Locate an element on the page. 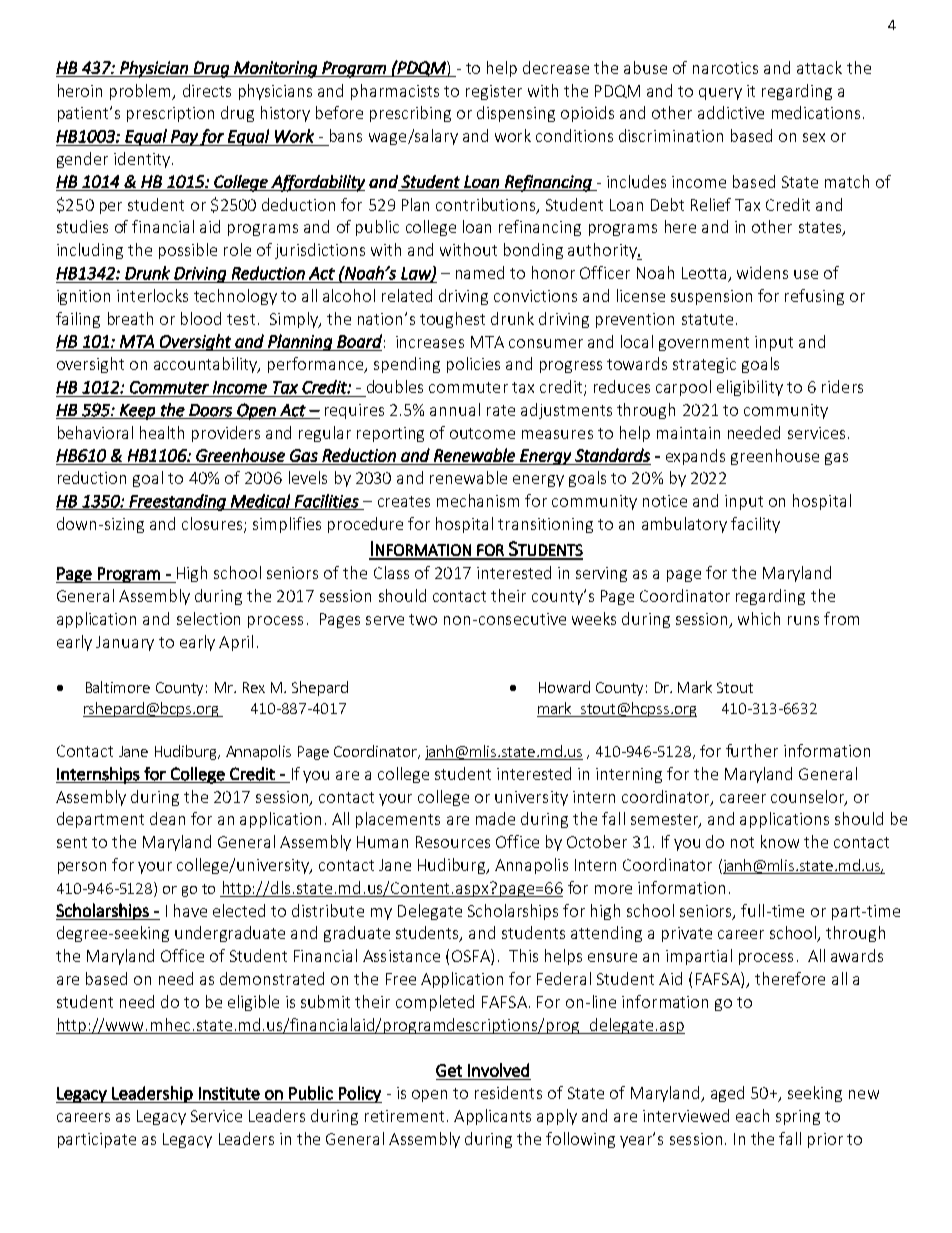 The height and width of the page is (1233, 952). register is located at coordinates (494, 92).
